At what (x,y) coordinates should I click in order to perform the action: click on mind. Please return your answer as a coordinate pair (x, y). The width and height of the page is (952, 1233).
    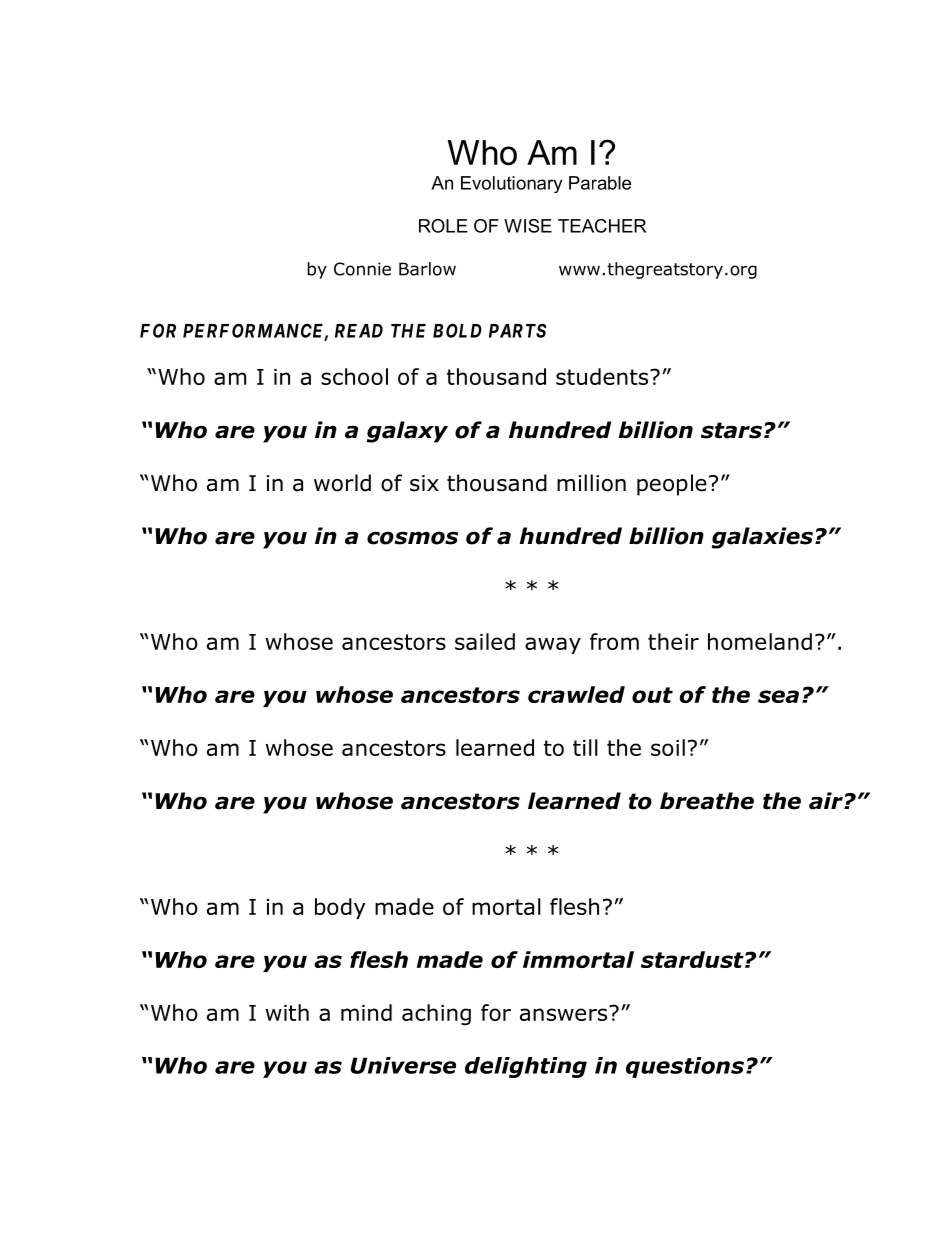
    Looking at the image, I should click on (366, 1012).
